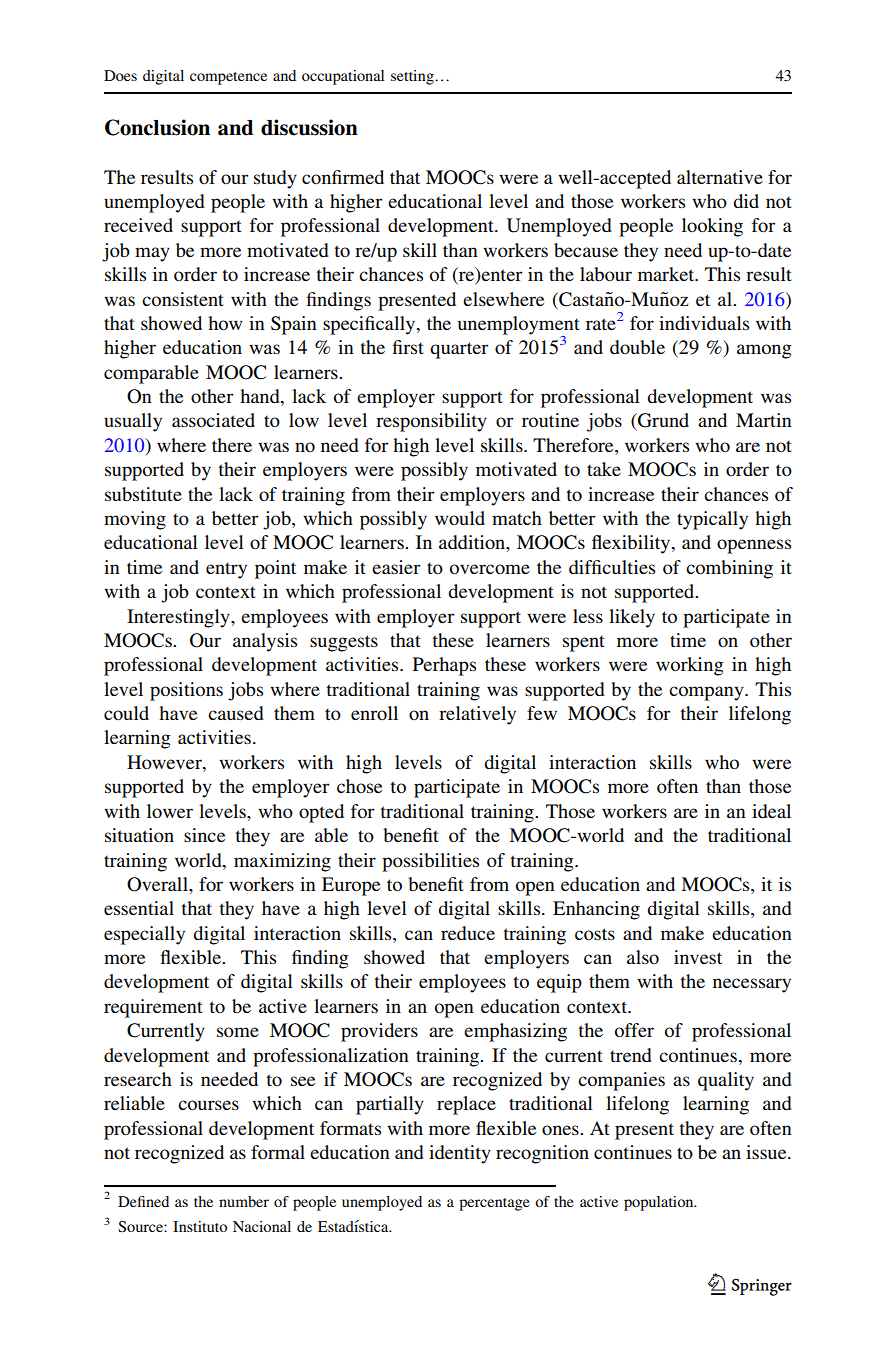  Describe the element at coordinates (444, 666) in the document. I see `Perhaps` at that location.
